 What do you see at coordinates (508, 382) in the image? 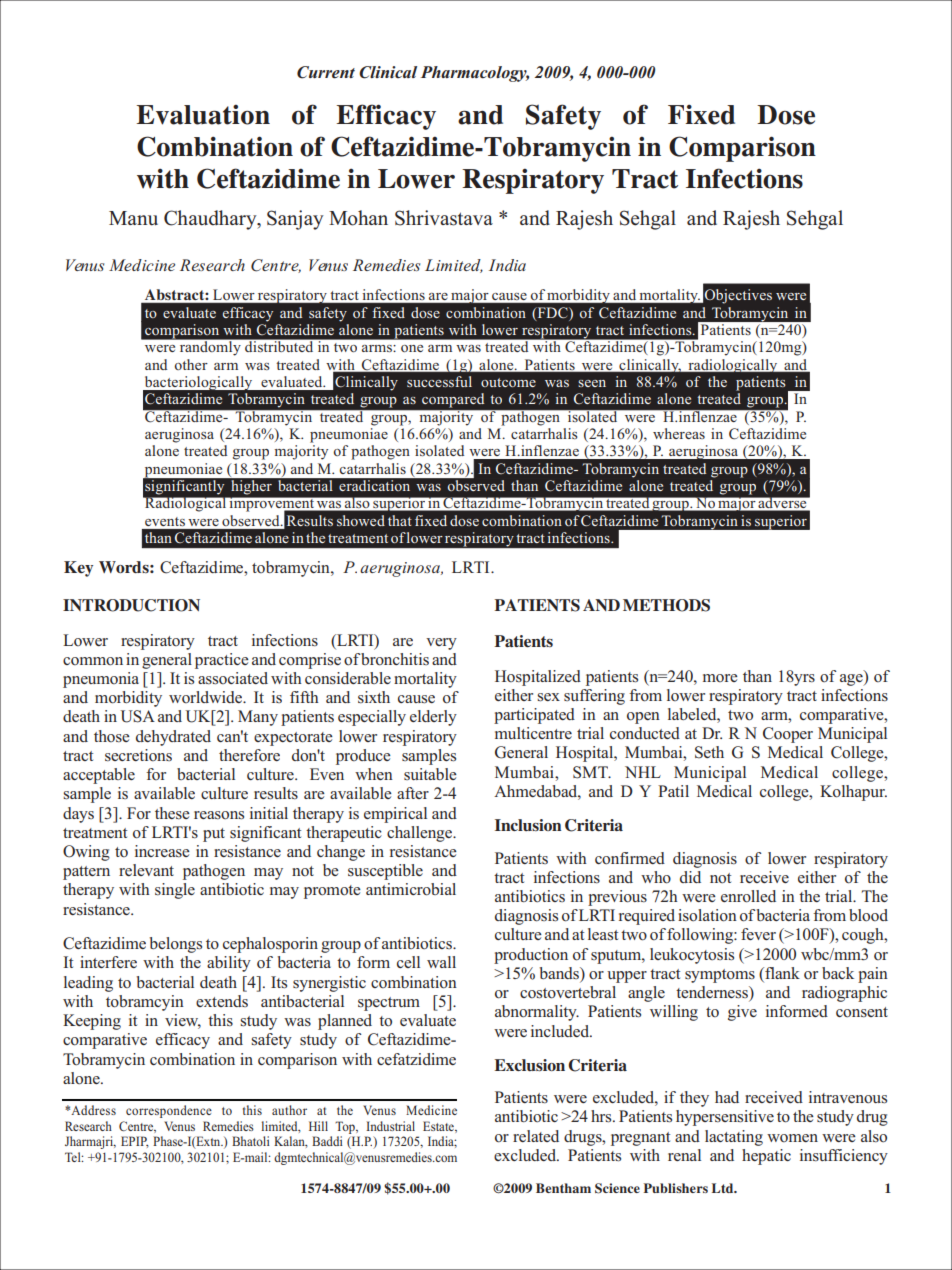
I see `outcome` at bounding box center [508, 382].
